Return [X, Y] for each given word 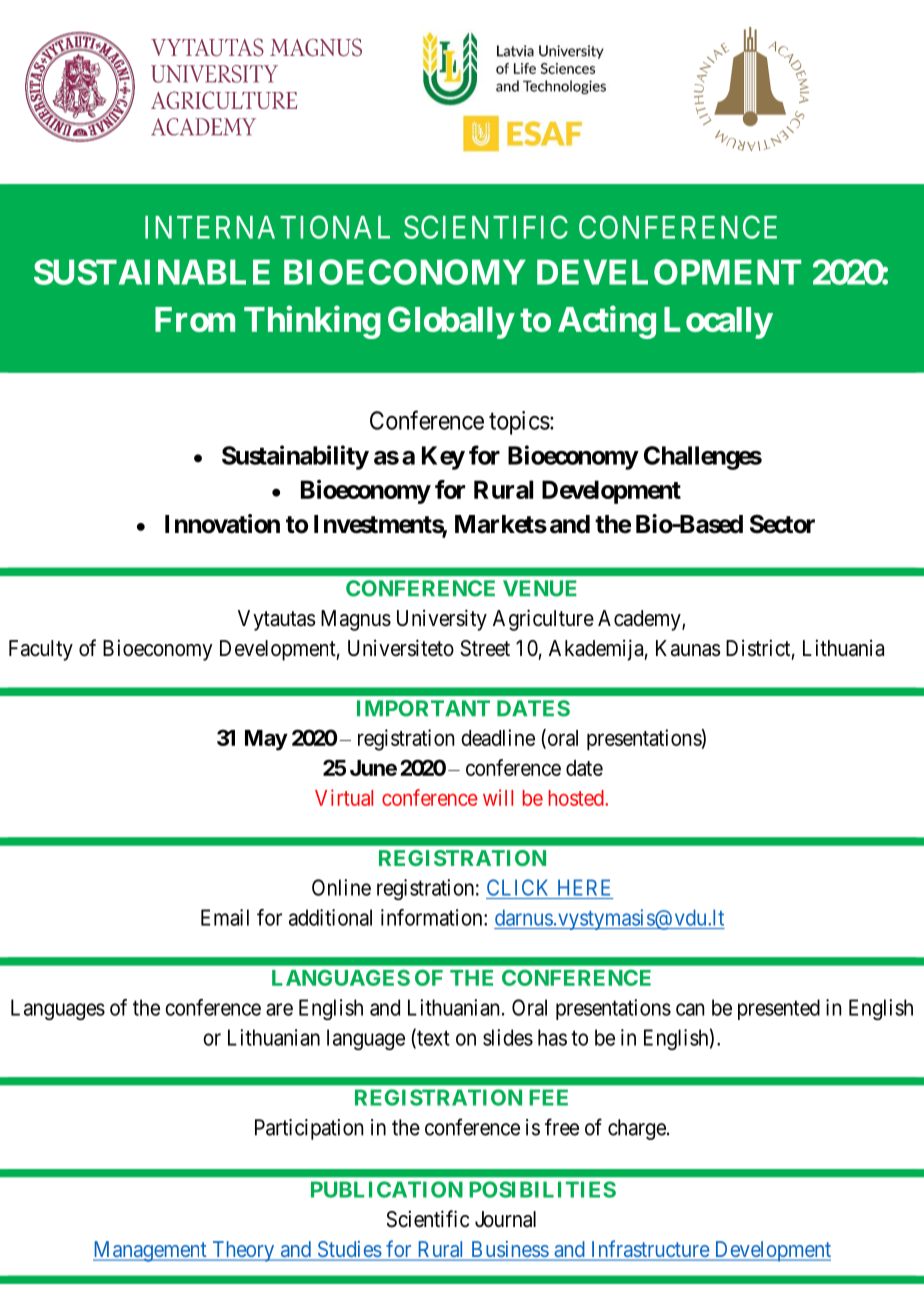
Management [151, 1251]
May [266, 740]
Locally [718, 323]
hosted [577, 798]
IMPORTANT [423, 708]
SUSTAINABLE [152, 272]
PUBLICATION [387, 1189]
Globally [451, 322]
